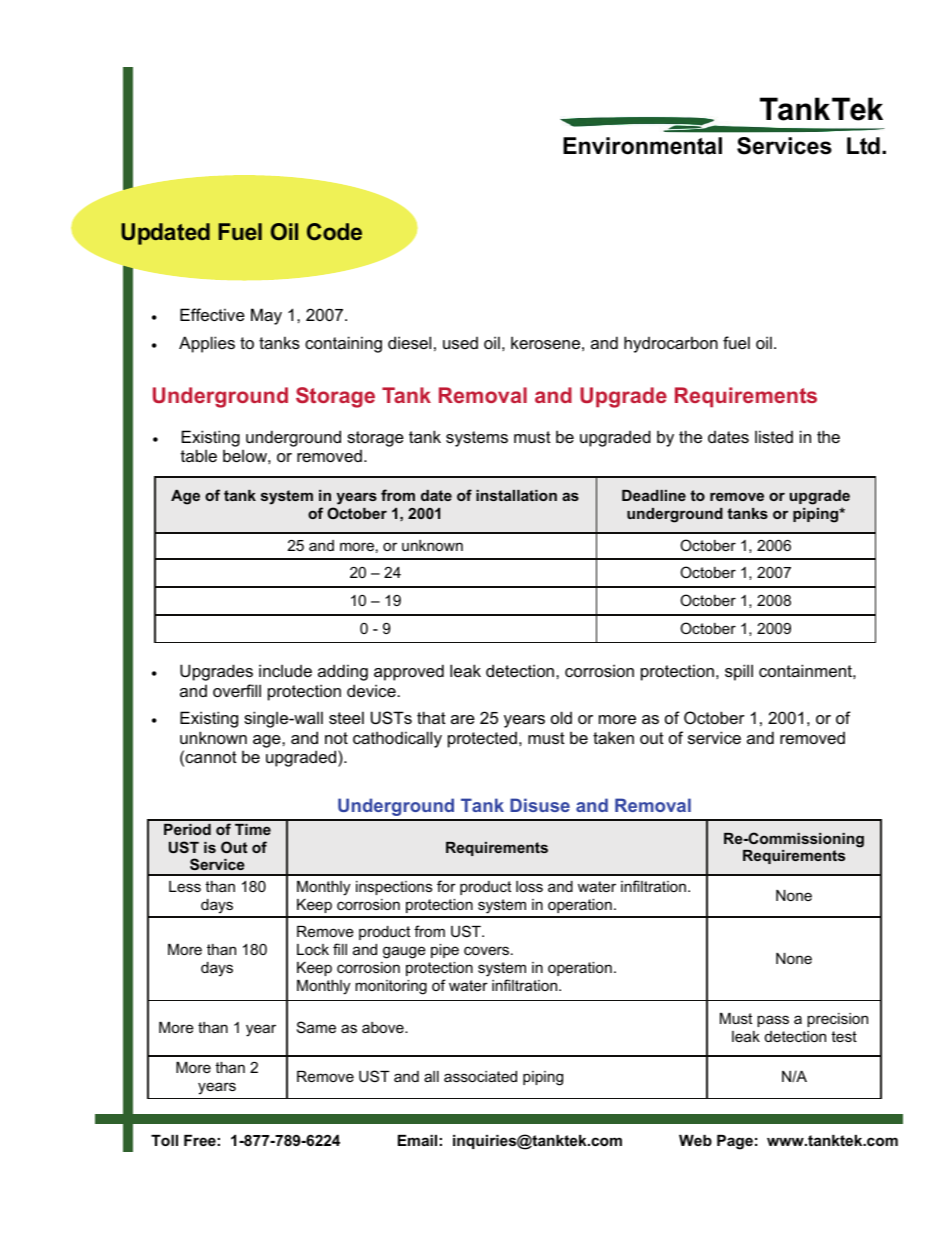 This screenshot has height=1233, width=952. What do you see at coordinates (516, 495) in the screenshot?
I see `installation` at bounding box center [516, 495].
